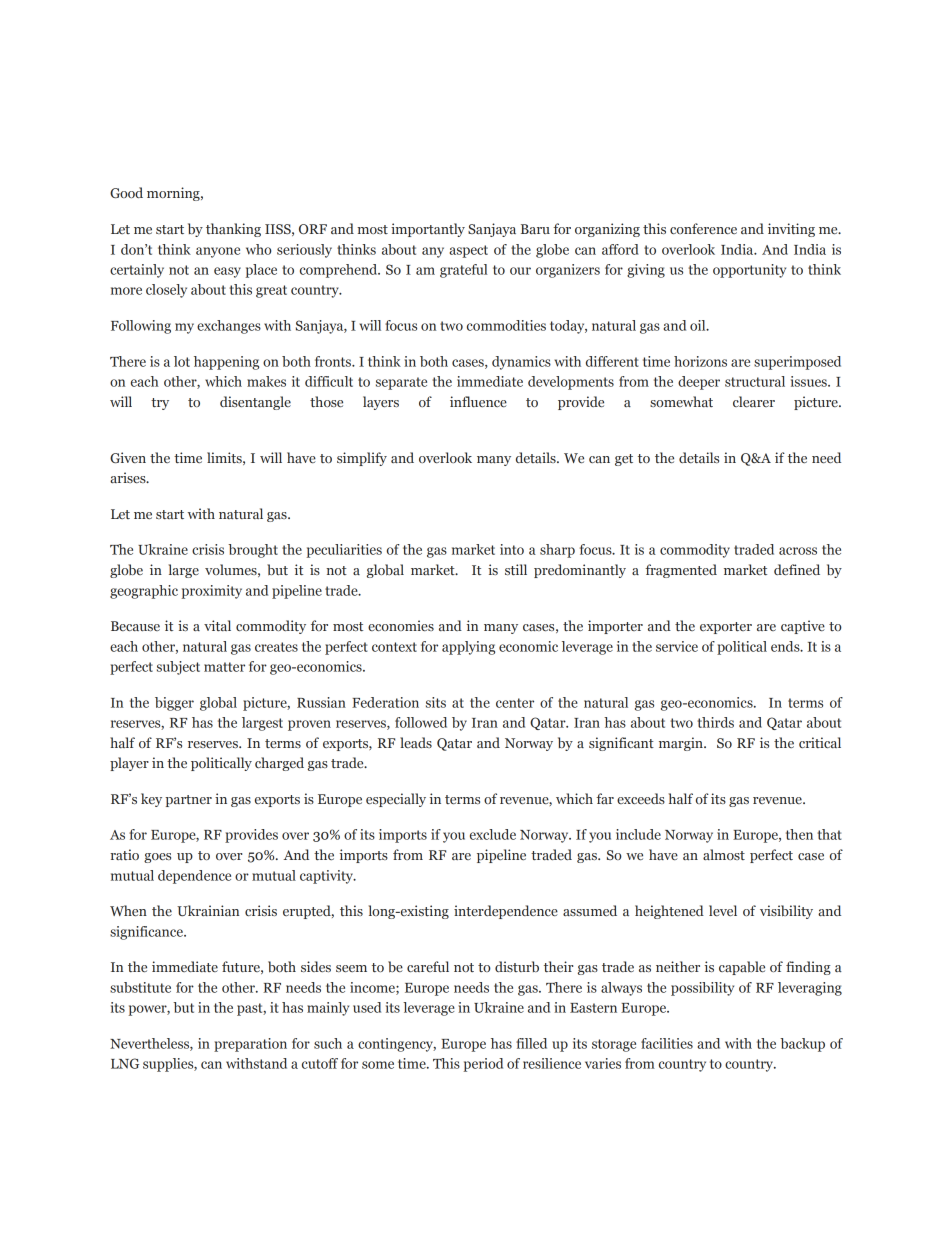 The image size is (952, 1233). What do you see at coordinates (483, 1065) in the image?
I see `period` at bounding box center [483, 1065].
